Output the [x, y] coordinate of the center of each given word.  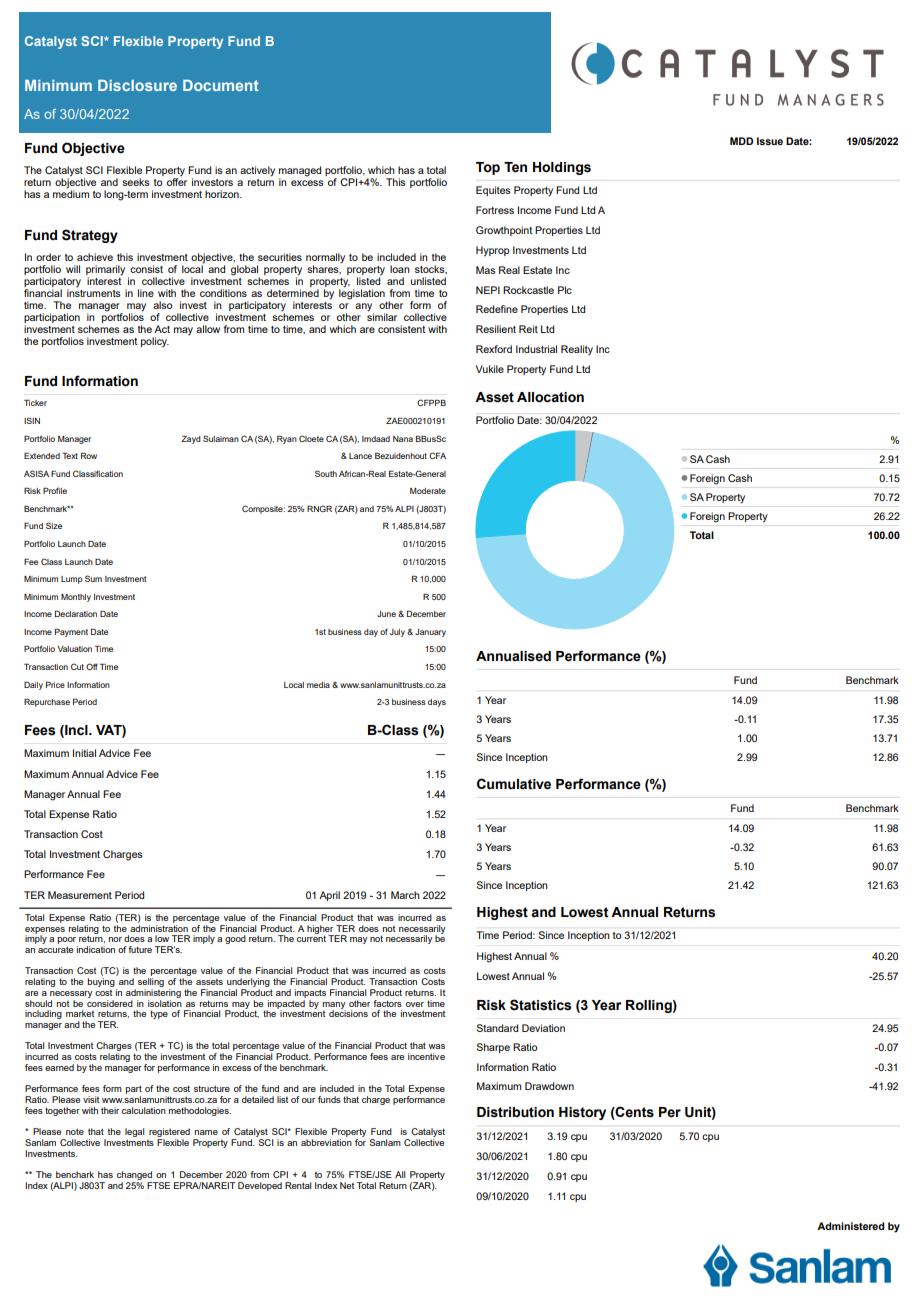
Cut [77, 666]
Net [347, 1185]
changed [134, 1175]
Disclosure [137, 85]
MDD [741, 141]
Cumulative [514, 784]
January [430, 633]
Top [488, 168]
